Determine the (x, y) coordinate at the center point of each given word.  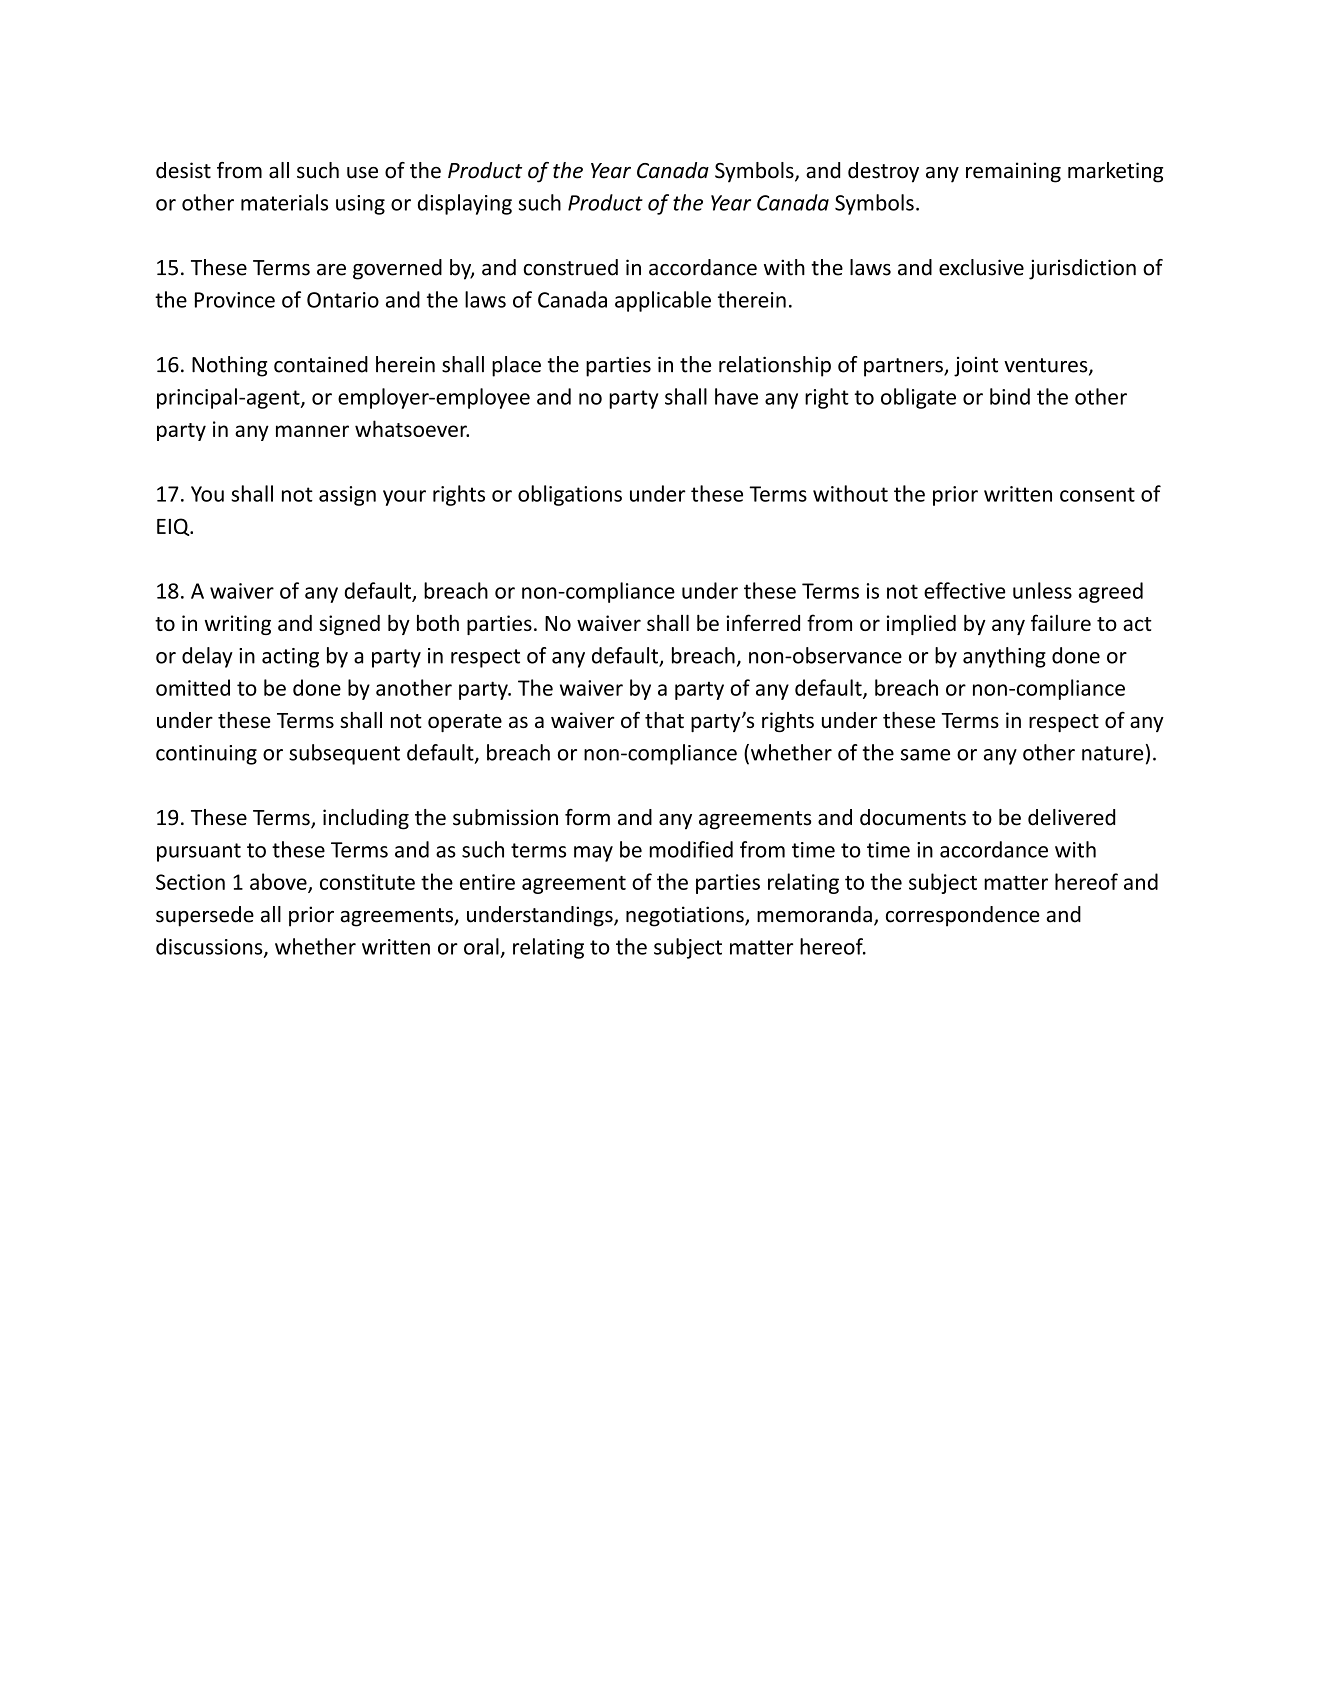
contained (321, 364)
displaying (465, 204)
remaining (1013, 172)
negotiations (686, 916)
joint (976, 367)
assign (347, 496)
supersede (205, 916)
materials (284, 202)
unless (1042, 590)
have (736, 396)
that (664, 720)
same (925, 755)
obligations (570, 495)
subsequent (344, 754)
